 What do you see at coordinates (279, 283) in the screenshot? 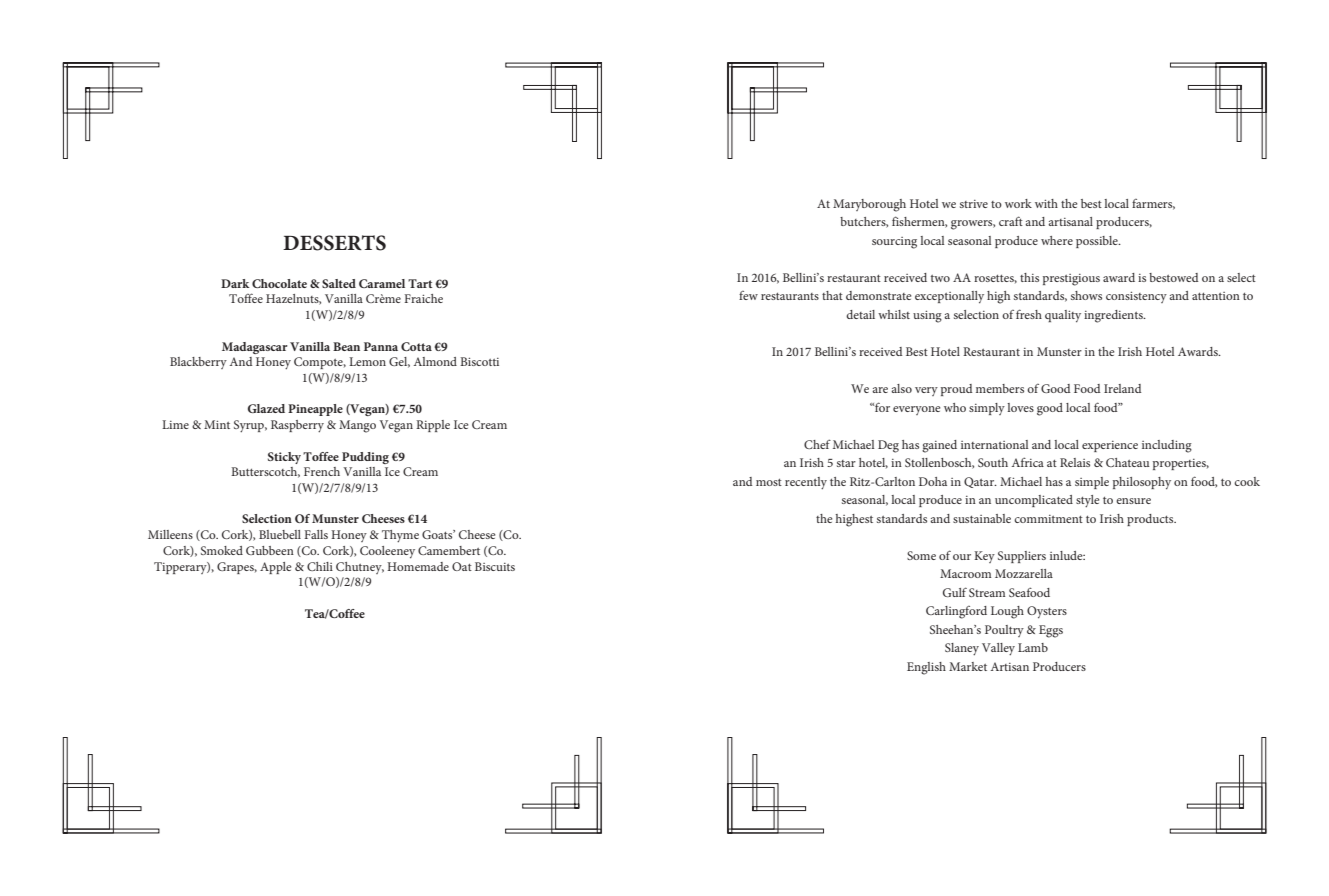
I see `Chocolate` at bounding box center [279, 283].
